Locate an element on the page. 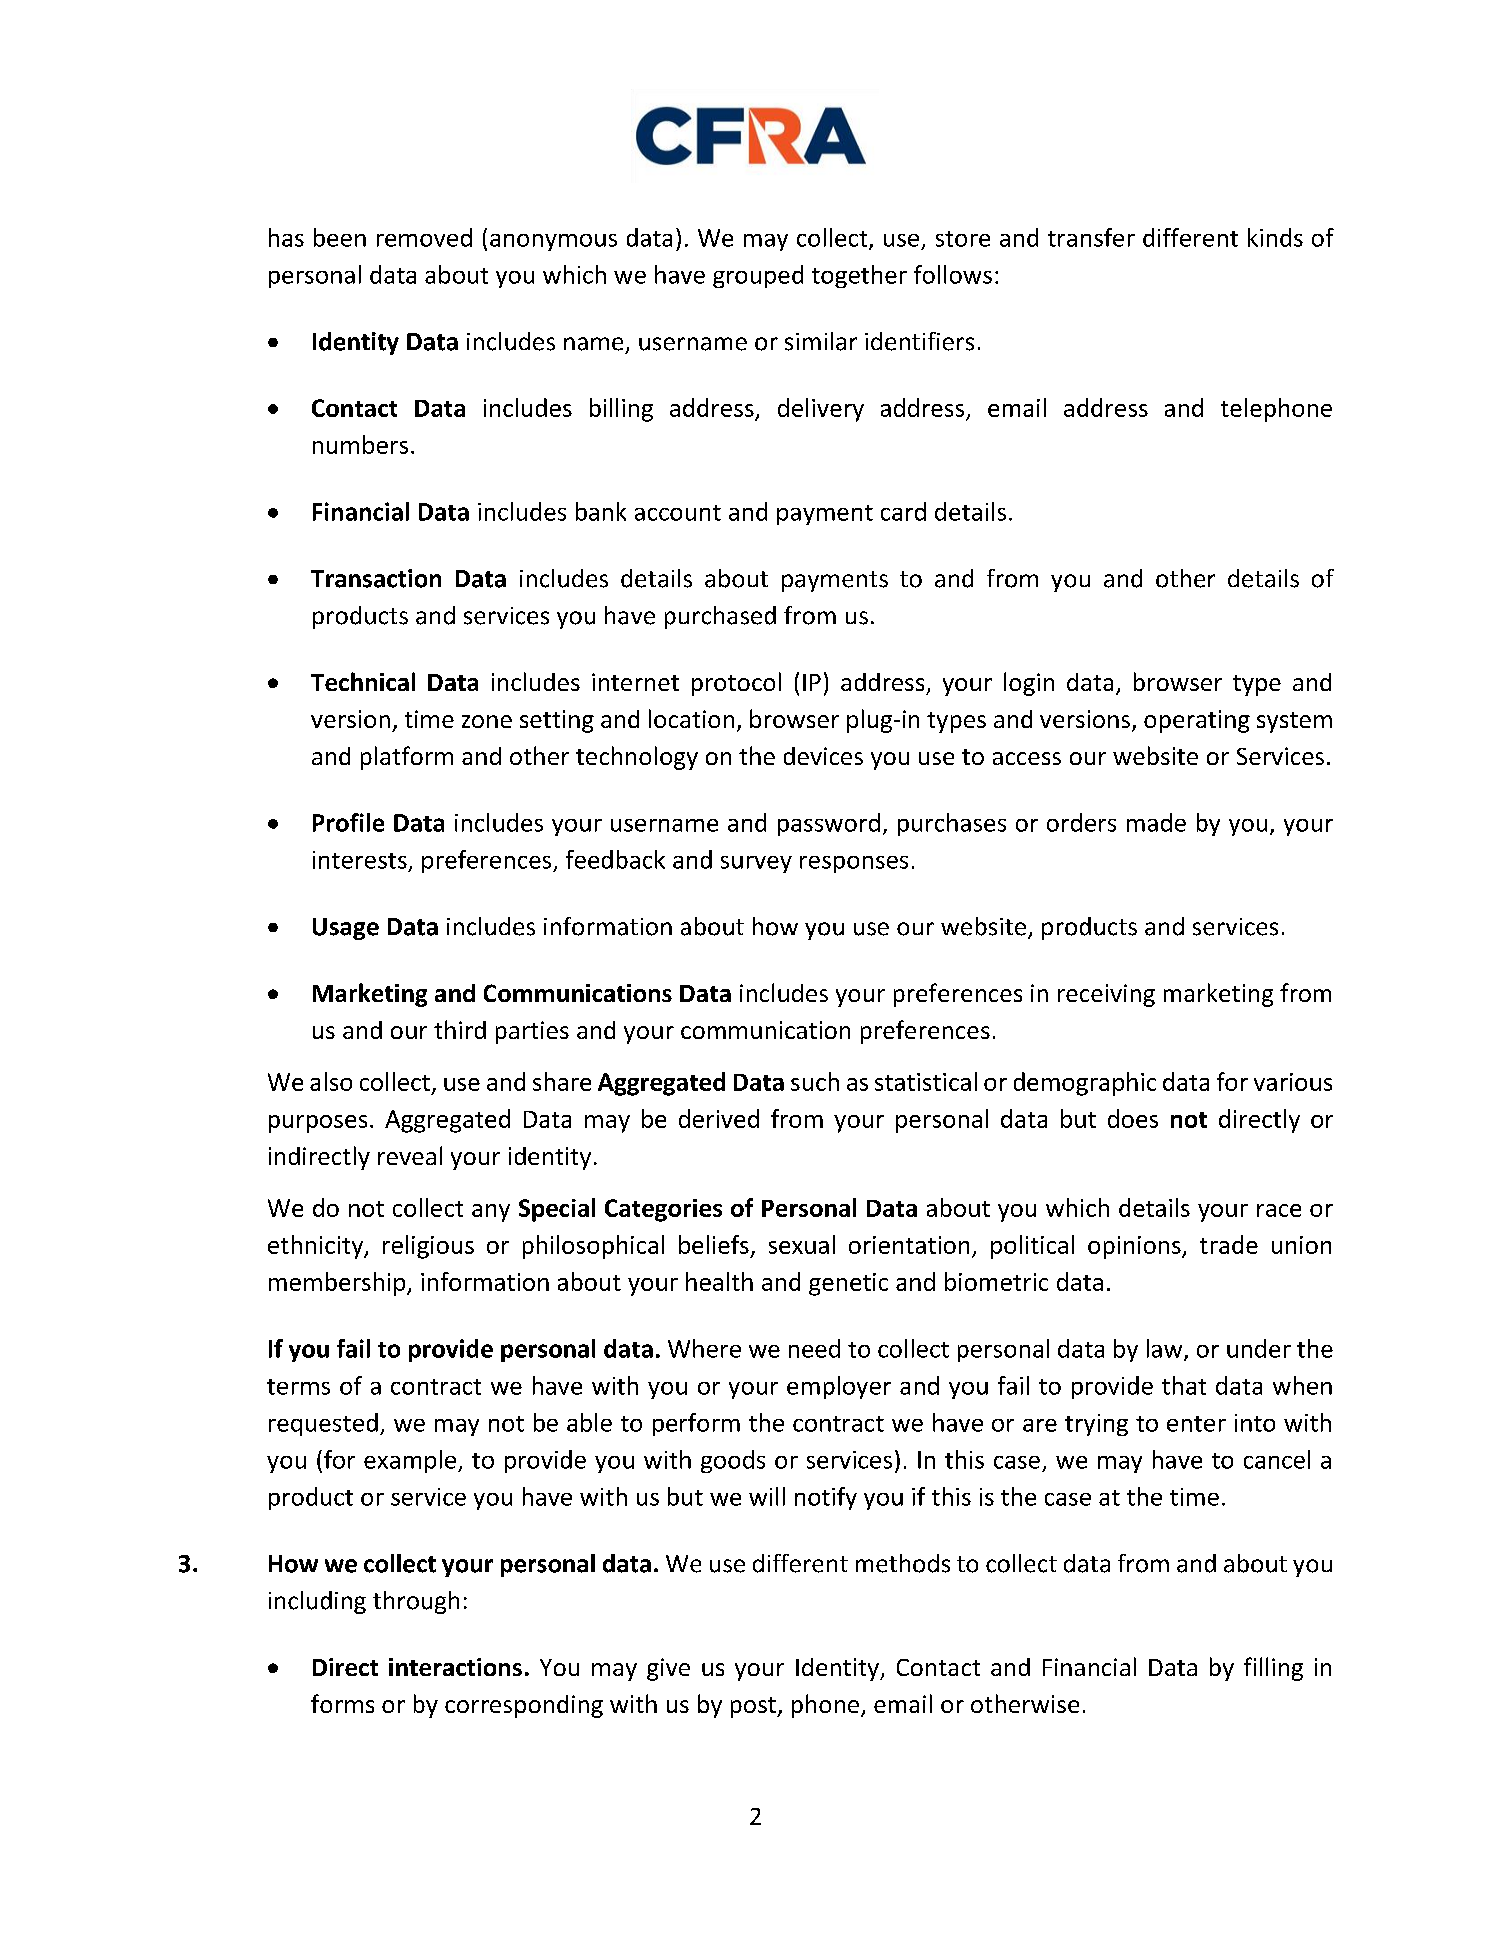  removed is located at coordinates (424, 237).
